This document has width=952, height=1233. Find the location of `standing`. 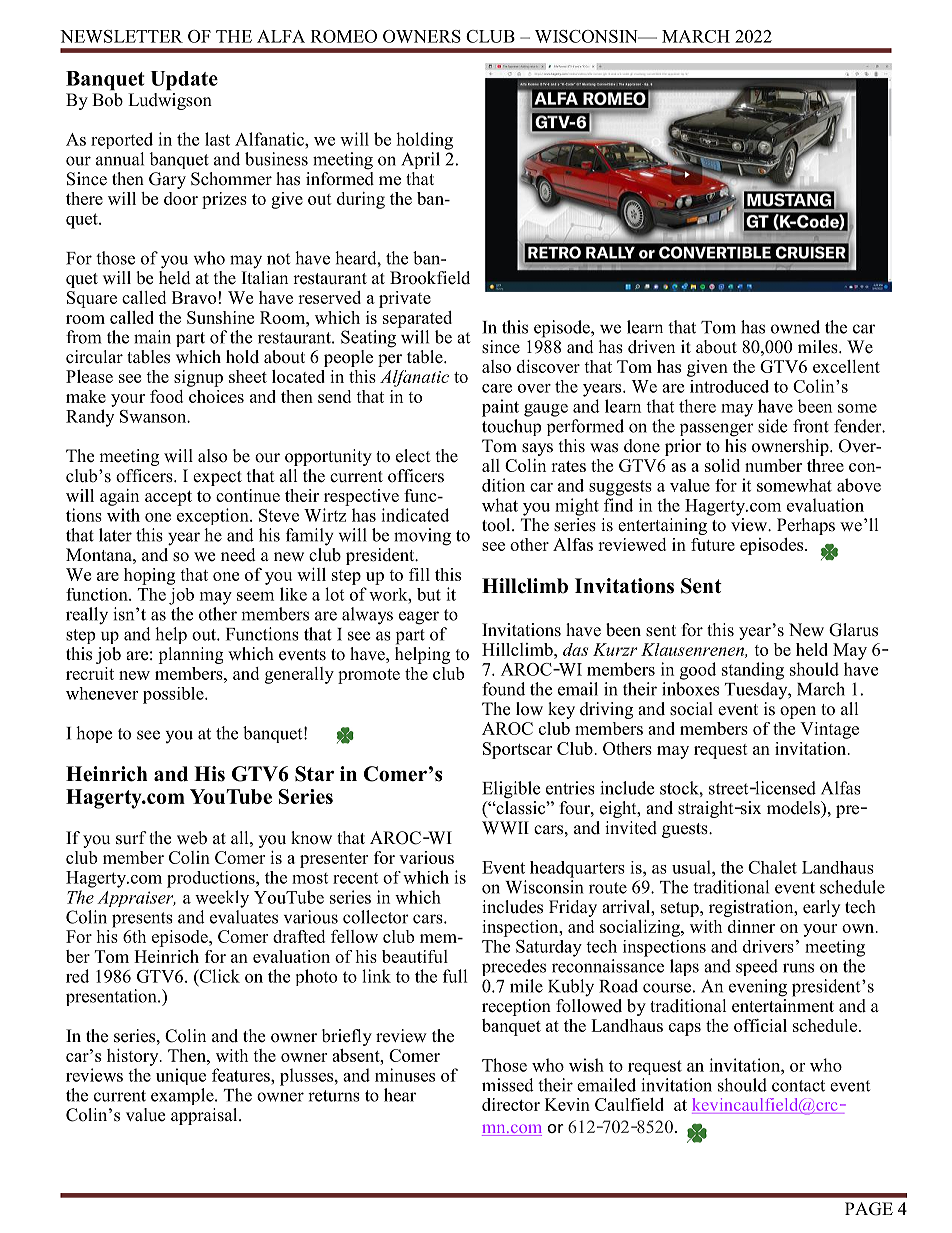

standing is located at coordinates (753, 671).
